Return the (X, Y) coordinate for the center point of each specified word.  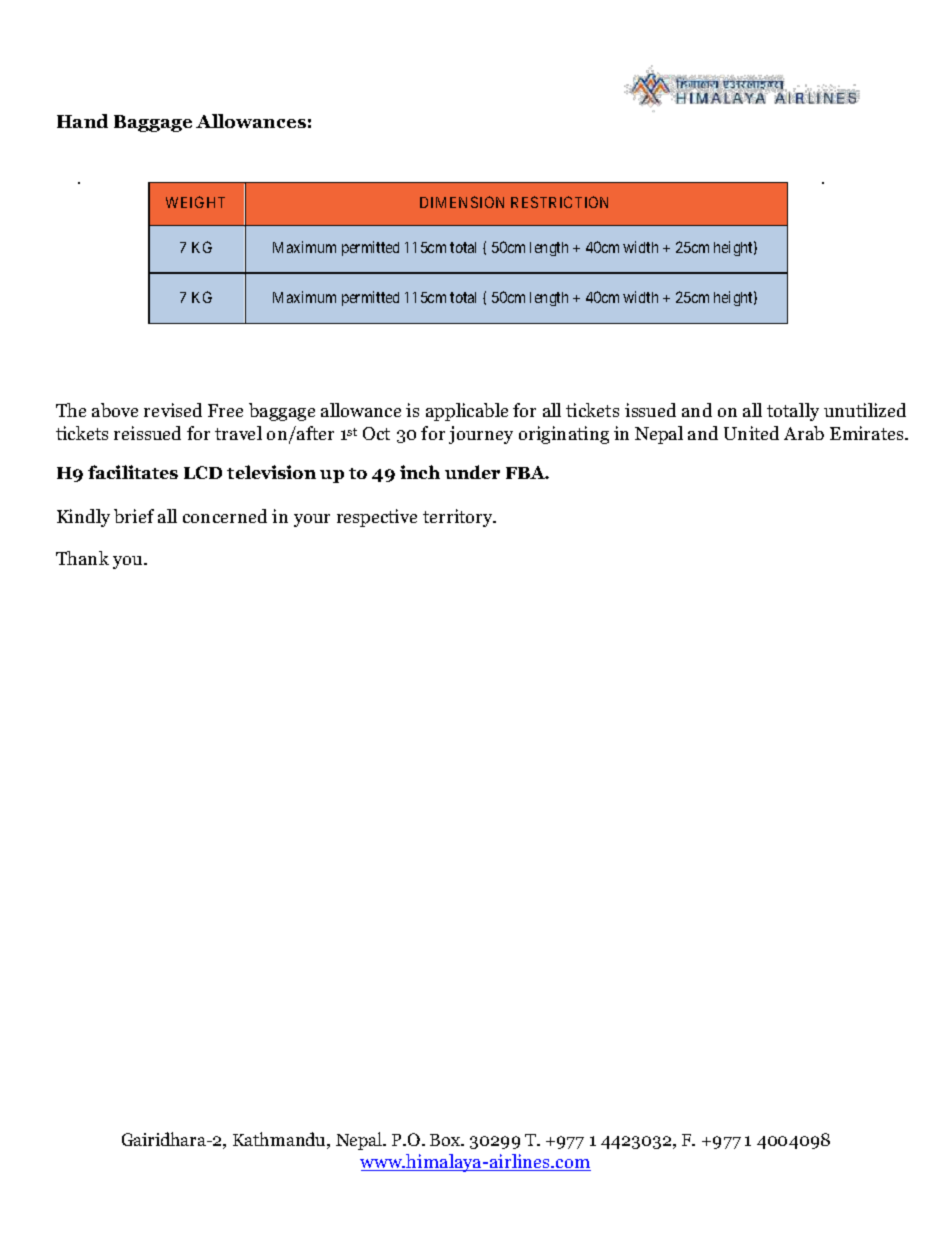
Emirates (868, 433)
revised (173, 410)
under (472, 472)
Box (446, 1140)
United (751, 433)
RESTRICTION (559, 202)
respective (377, 518)
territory (459, 518)
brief (134, 516)
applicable (467, 412)
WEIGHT (195, 202)
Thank (82, 558)
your (312, 520)
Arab (804, 433)
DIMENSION (462, 202)
